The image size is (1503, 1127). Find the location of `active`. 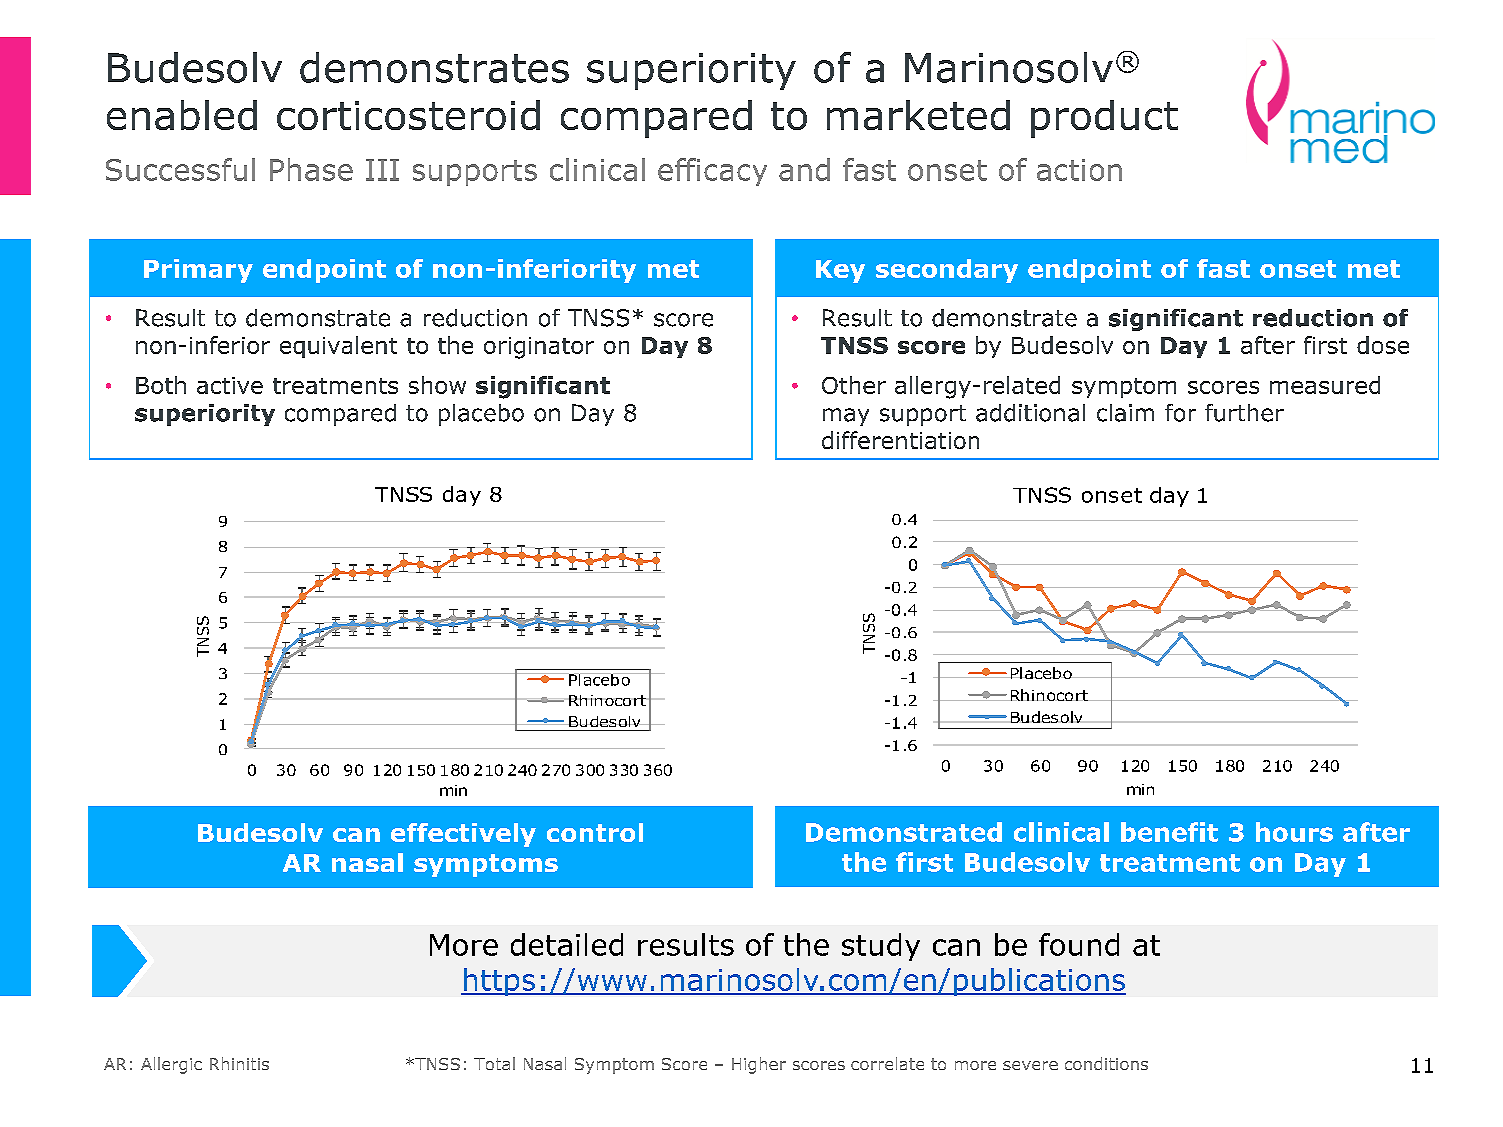

active is located at coordinates (230, 385).
